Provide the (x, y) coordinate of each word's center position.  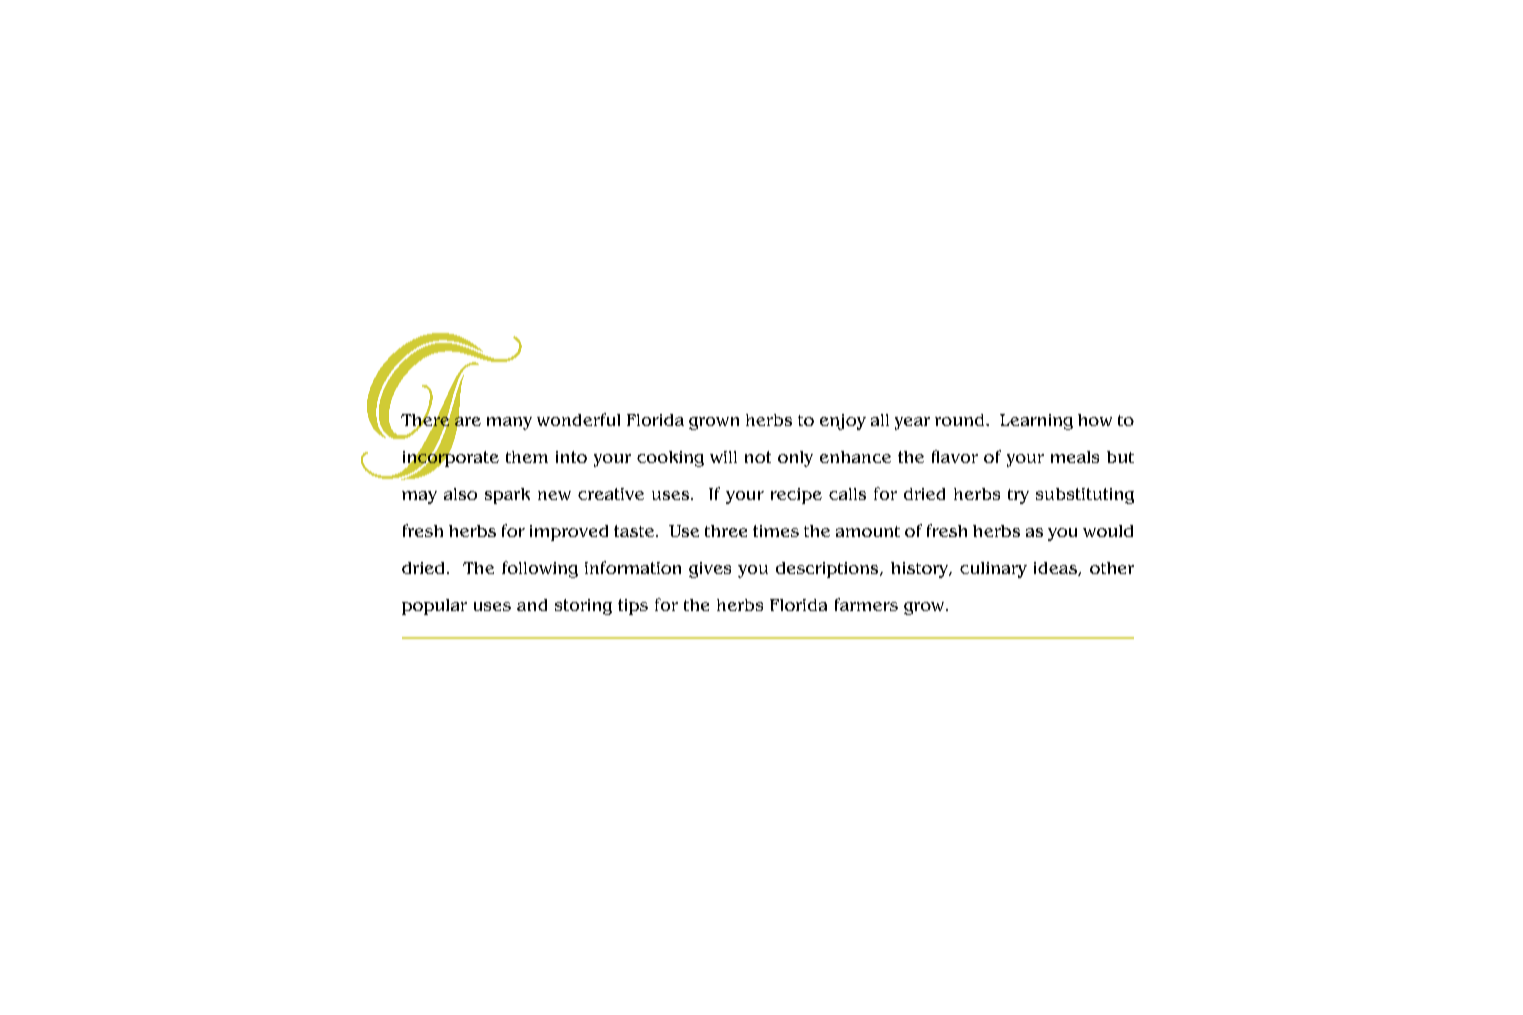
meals (1075, 457)
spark (507, 496)
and (532, 605)
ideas (1056, 569)
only (795, 459)
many (509, 423)
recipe (796, 496)
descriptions (828, 570)
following (540, 569)
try (1018, 496)
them (527, 457)
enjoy (843, 422)
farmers (866, 604)
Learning (1036, 422)
